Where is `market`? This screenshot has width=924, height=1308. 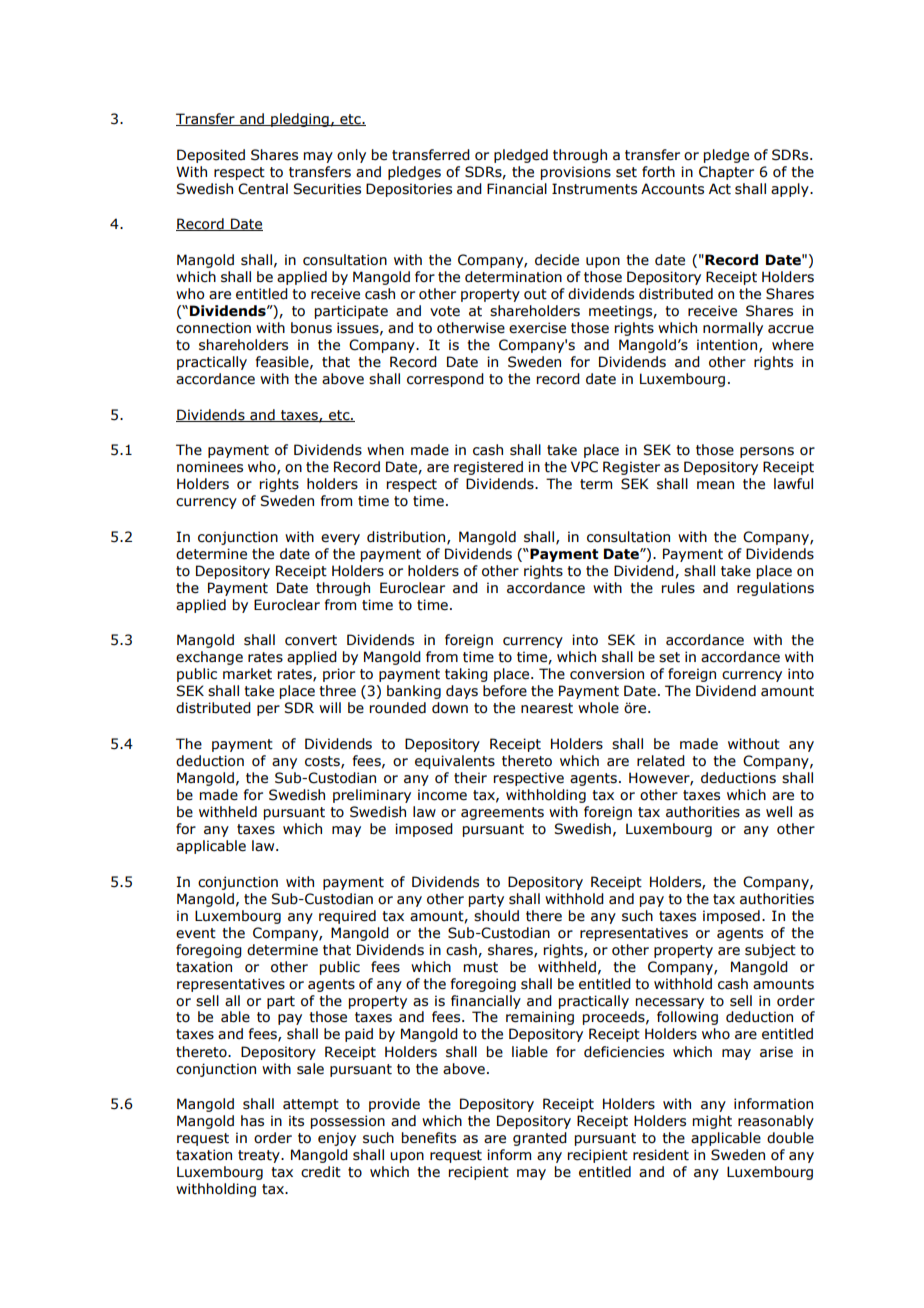 market is located at coordinates (247, 674).
